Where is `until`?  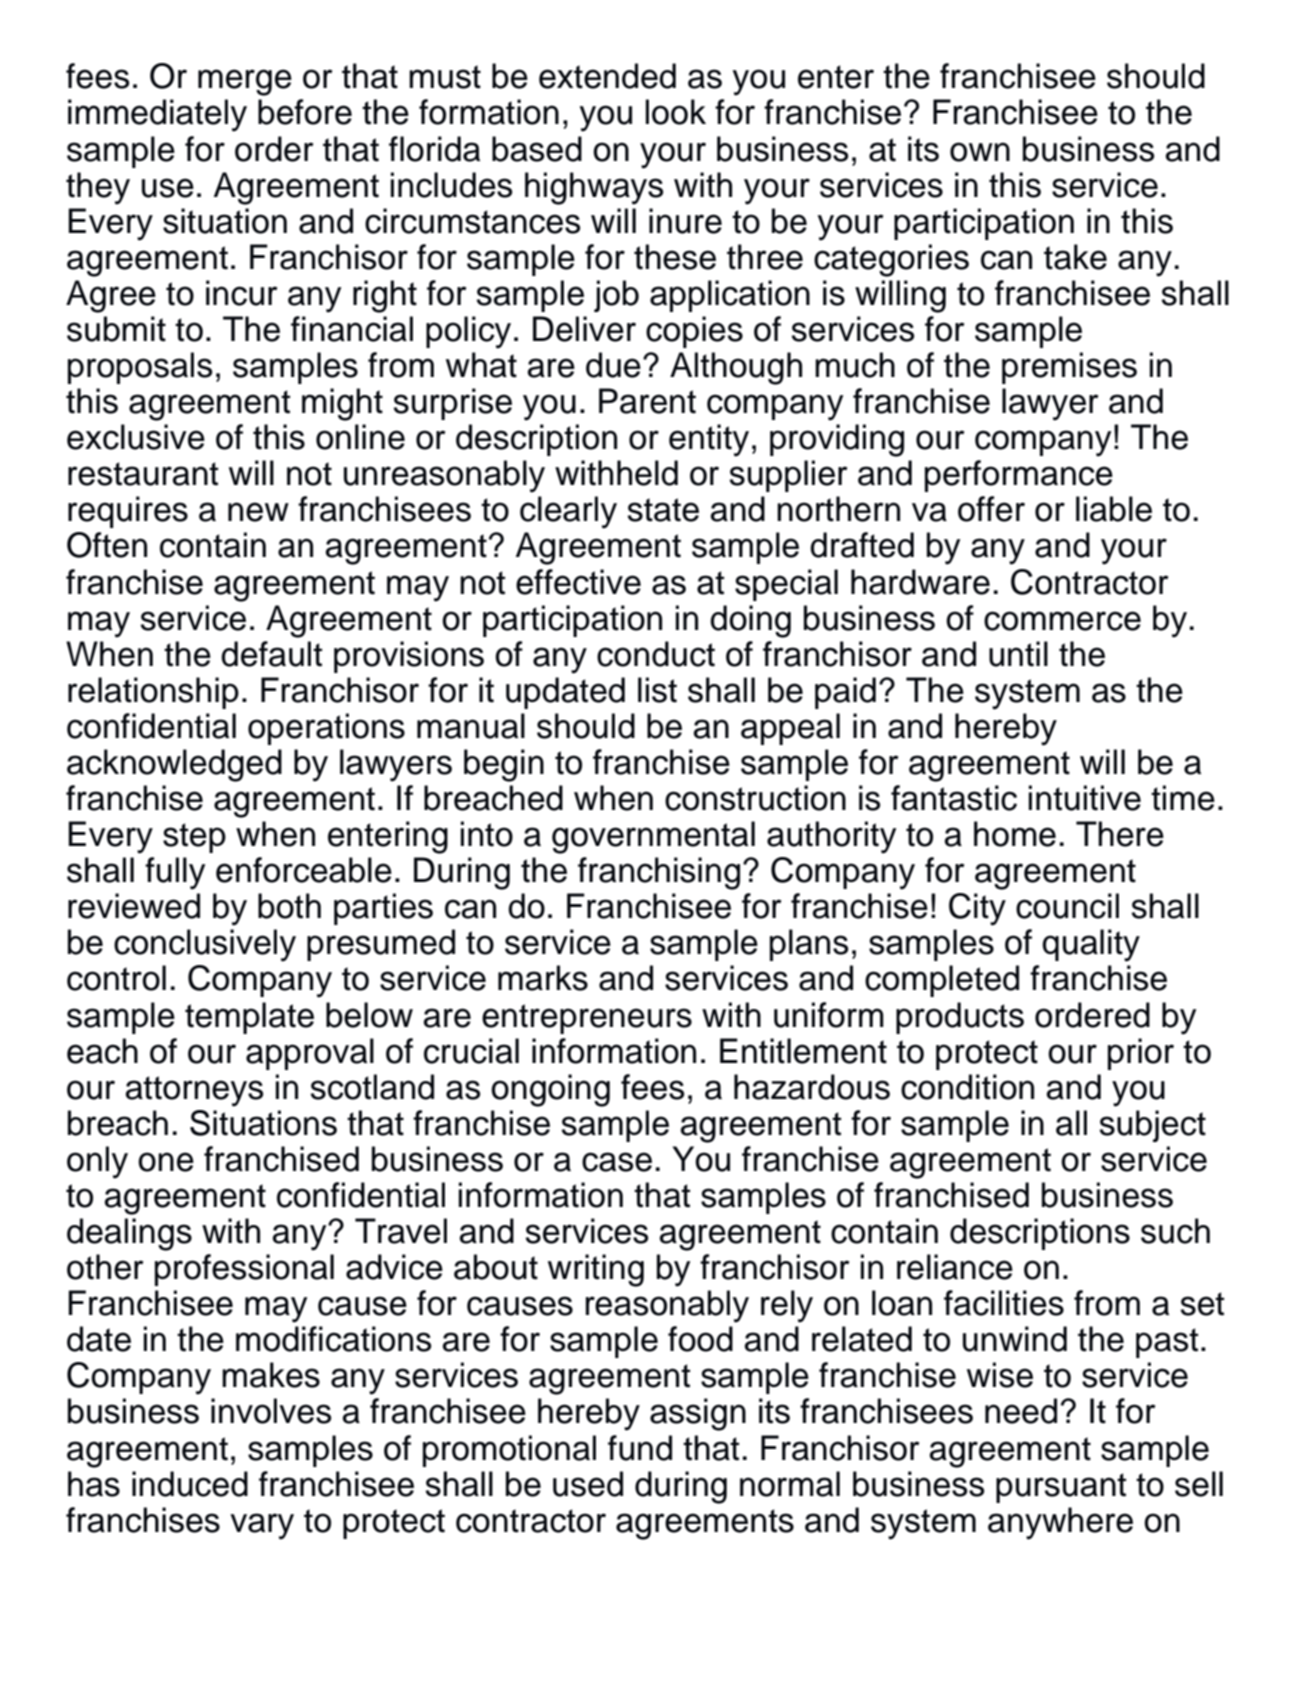
until is located at coordinates (1018, 654).
